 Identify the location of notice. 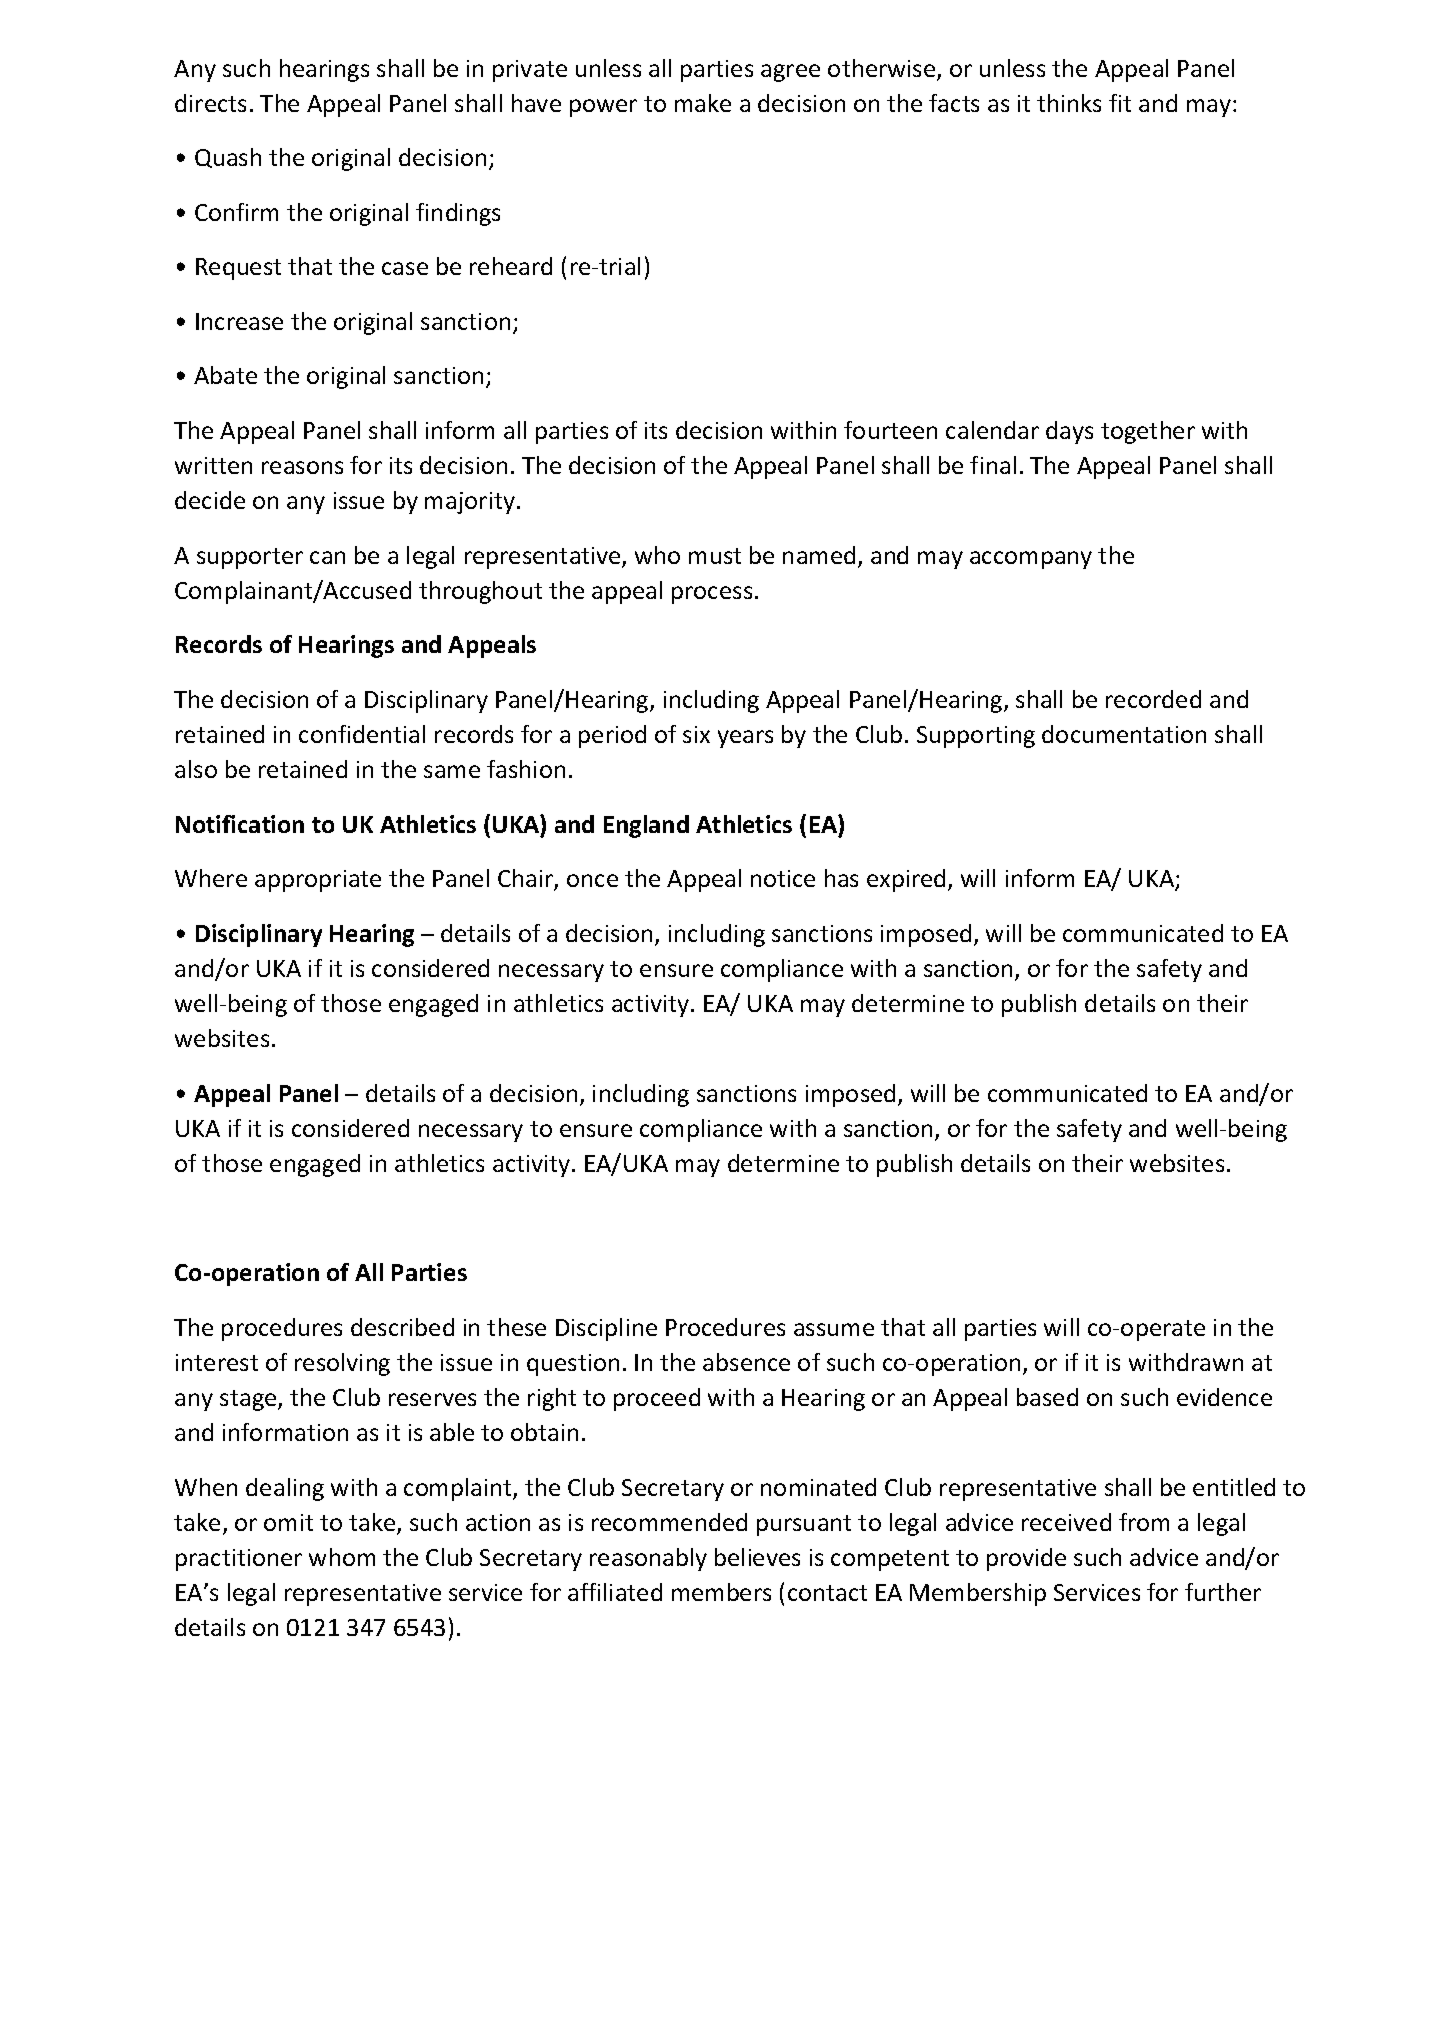
(783, 878).
